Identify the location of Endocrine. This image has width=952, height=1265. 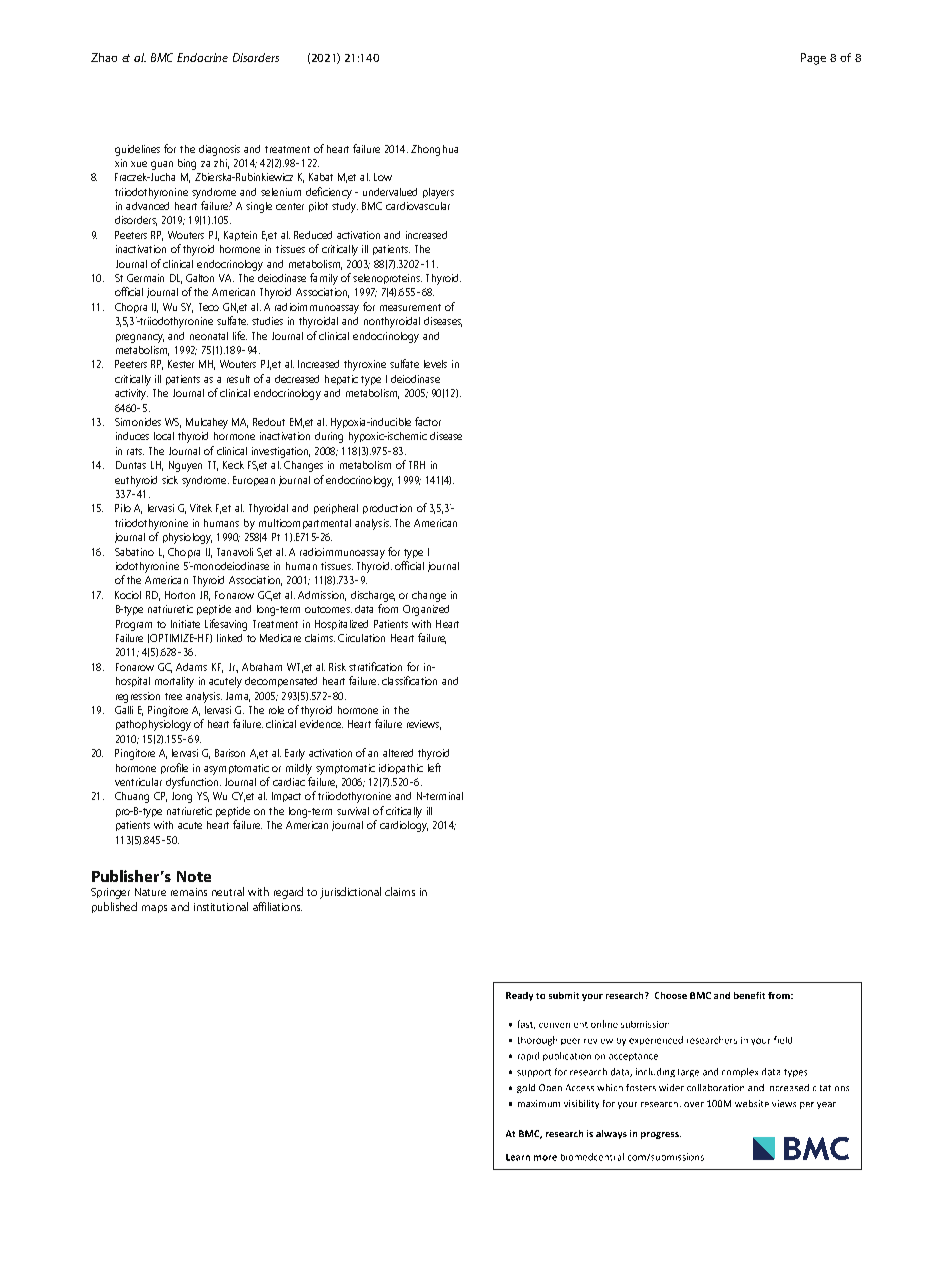
(202, 57).
